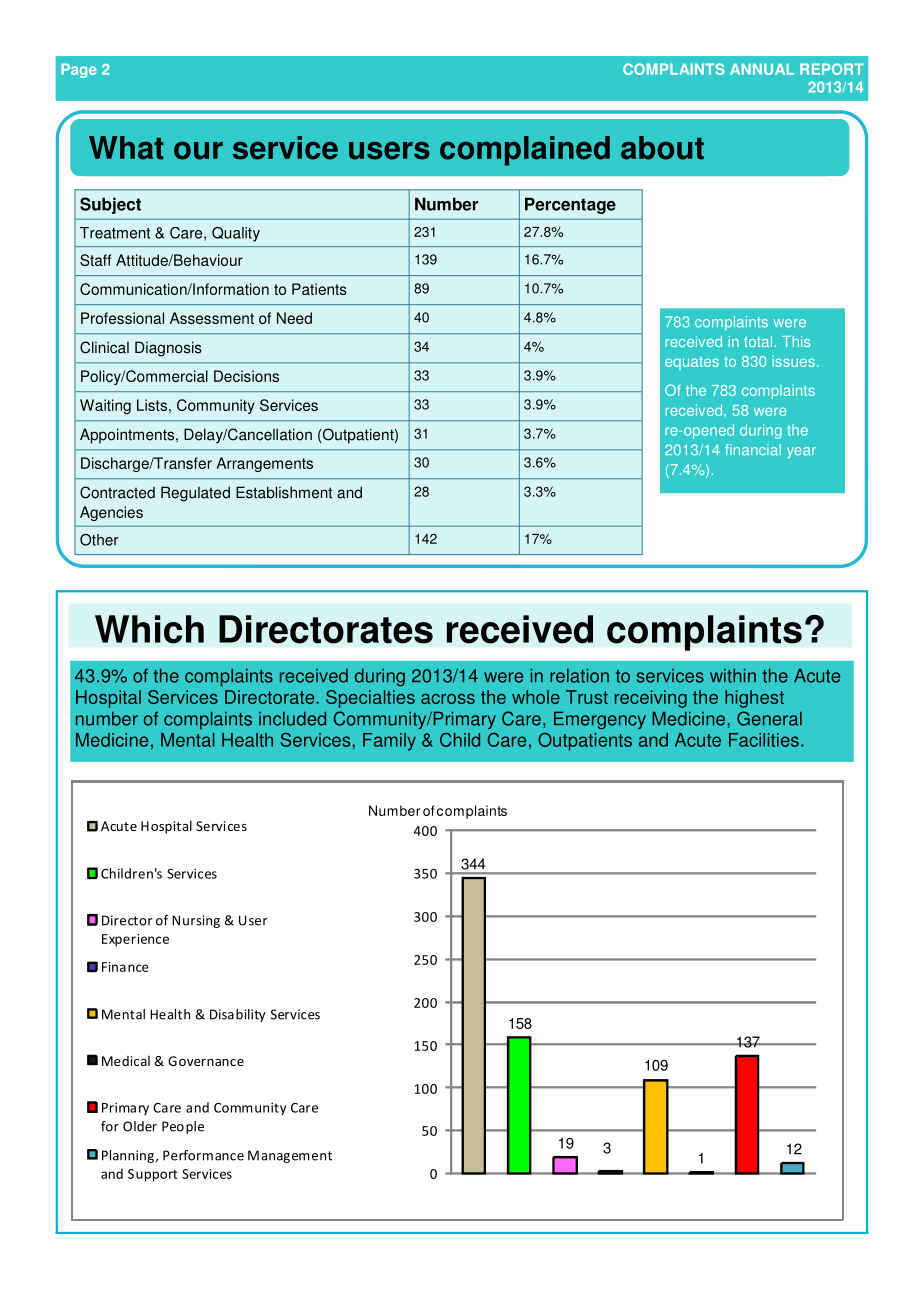 The height and width of the image is (1308, 924). What do you see at coordinates (195, 494) in the image?
I see `Regulated` at bounding box center [195, 494].
